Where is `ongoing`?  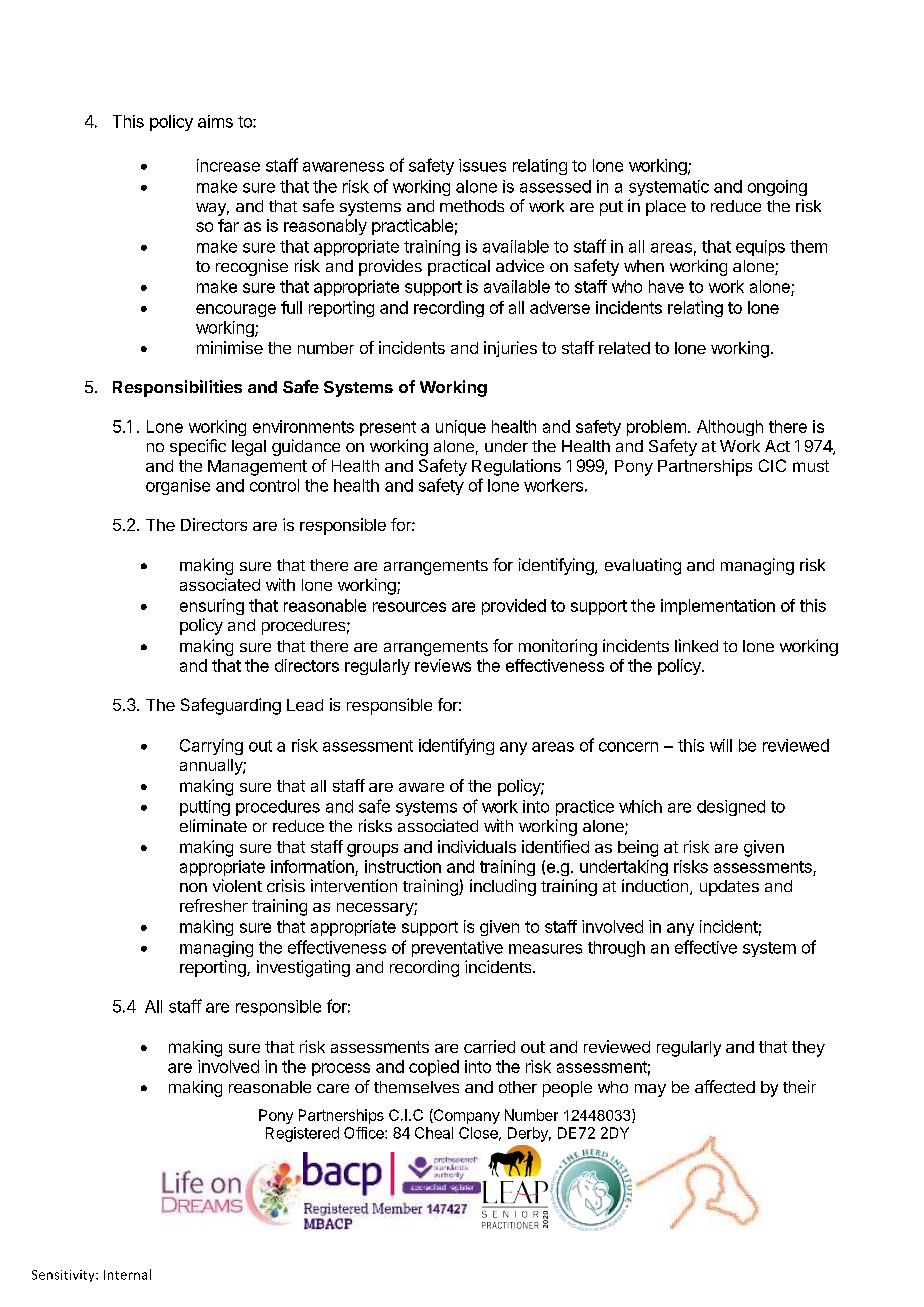 ongoing is located at coordinates (777, 188).
